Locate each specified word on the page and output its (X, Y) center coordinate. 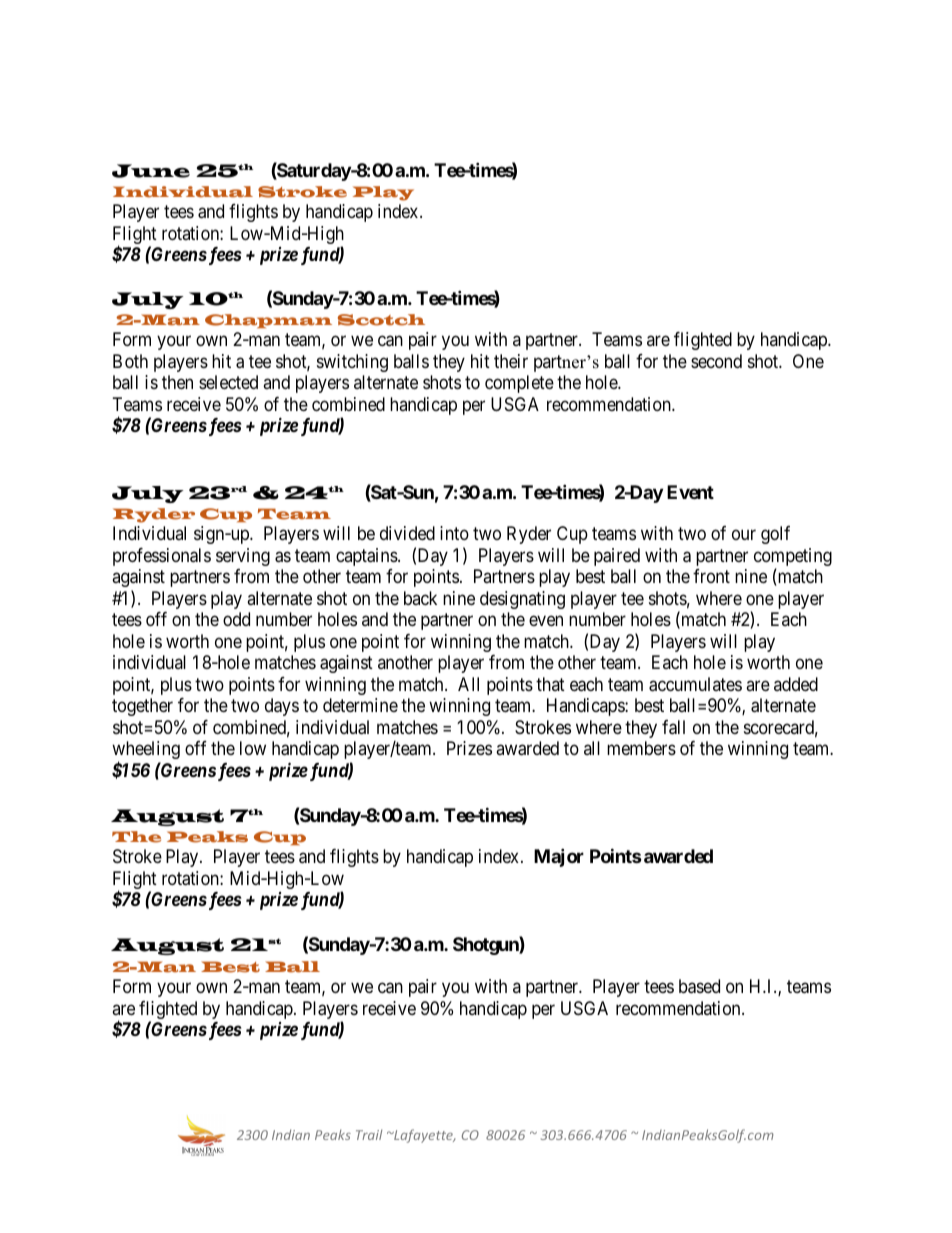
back (420, 598)
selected (228, 382)
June (151, 171)
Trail (369, 1134)
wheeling (146, 751)
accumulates (695, 684)
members (641, 748)
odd (236, 619)
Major (559, 858)
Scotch (381, 320)
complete (519, 384)
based (699, 986)
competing (793, 558)
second (716, 361)
